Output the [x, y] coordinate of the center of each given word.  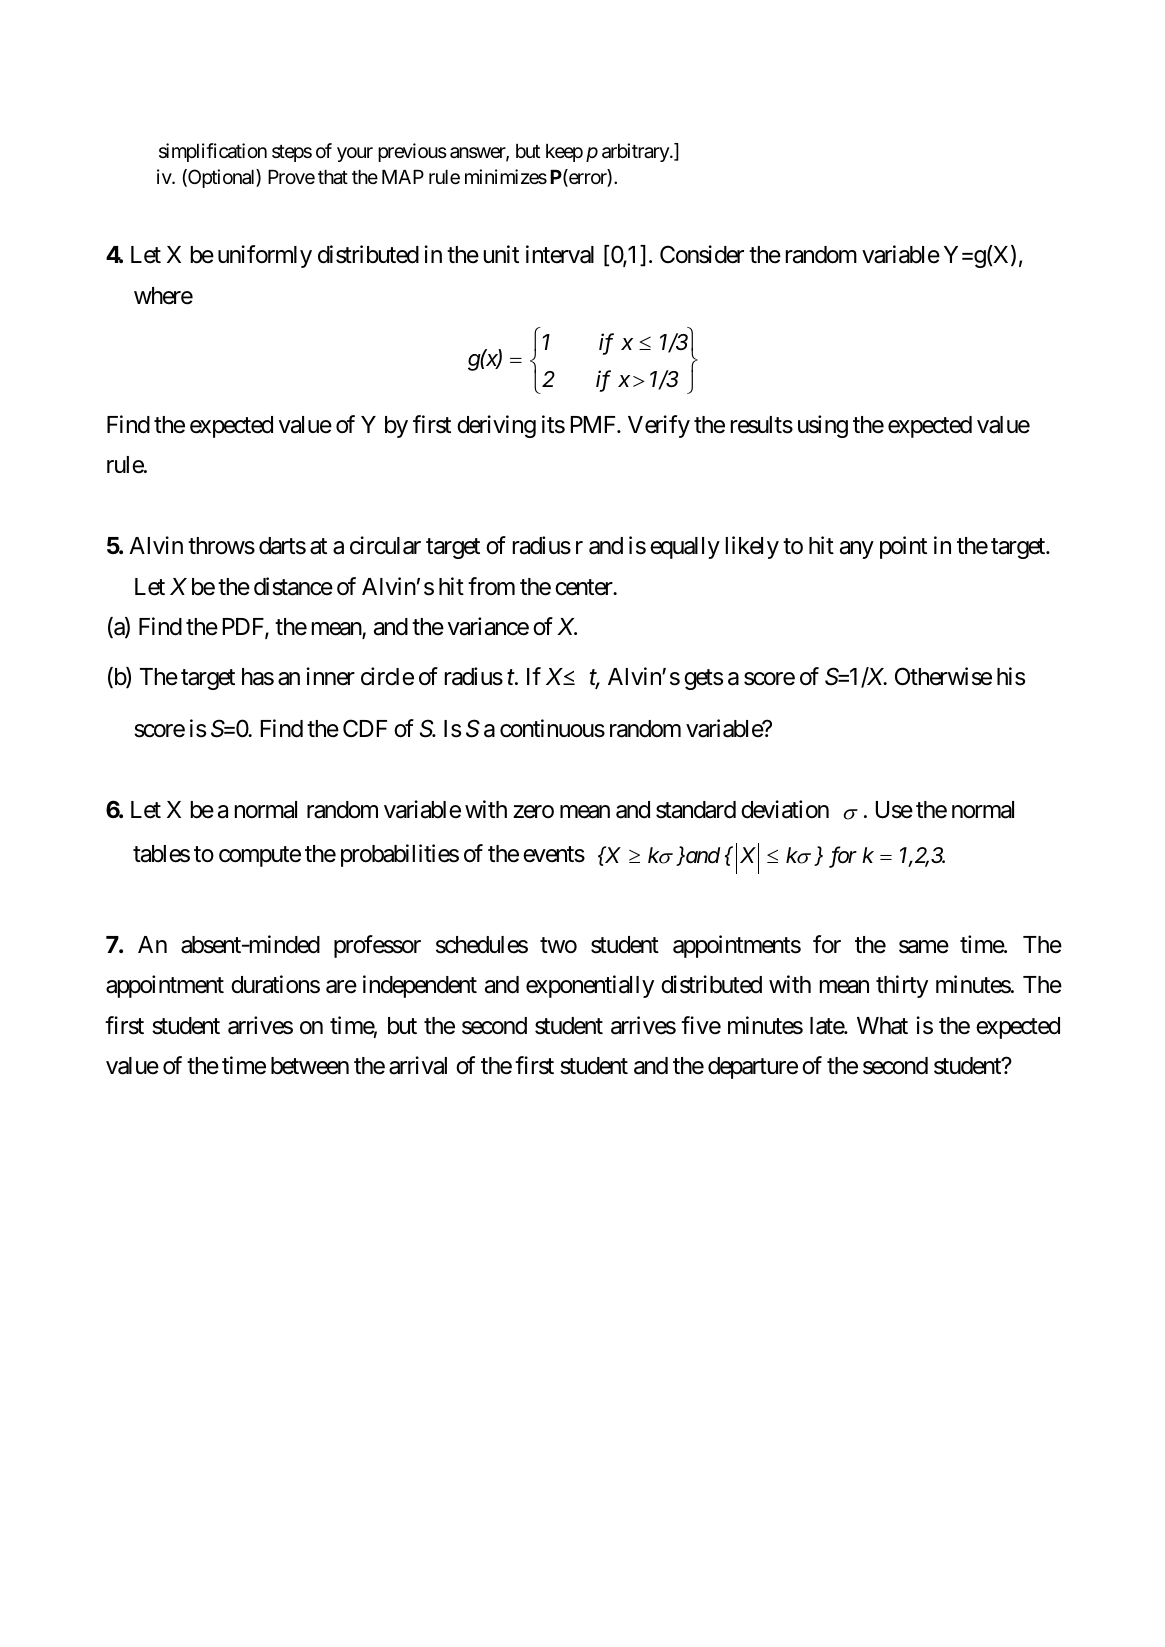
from [491, 586]
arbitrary [636, 152]
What [882, 1026]
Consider [702, 254]
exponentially [590, 986]
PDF [244, 628]
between [310, 1066]
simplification [213, 152]
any [856, 550]
